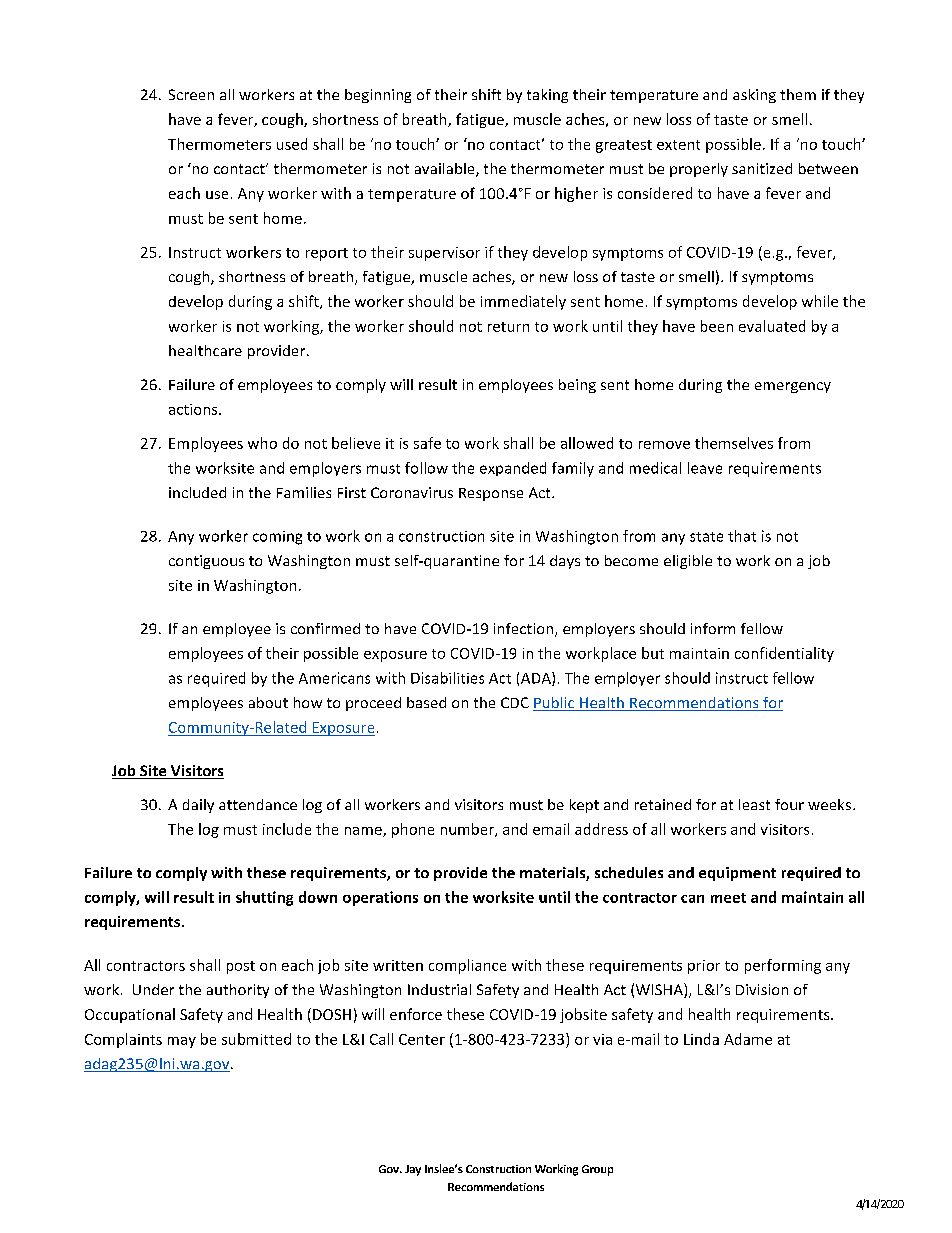  I want to click on leave, so click(705, 468).
